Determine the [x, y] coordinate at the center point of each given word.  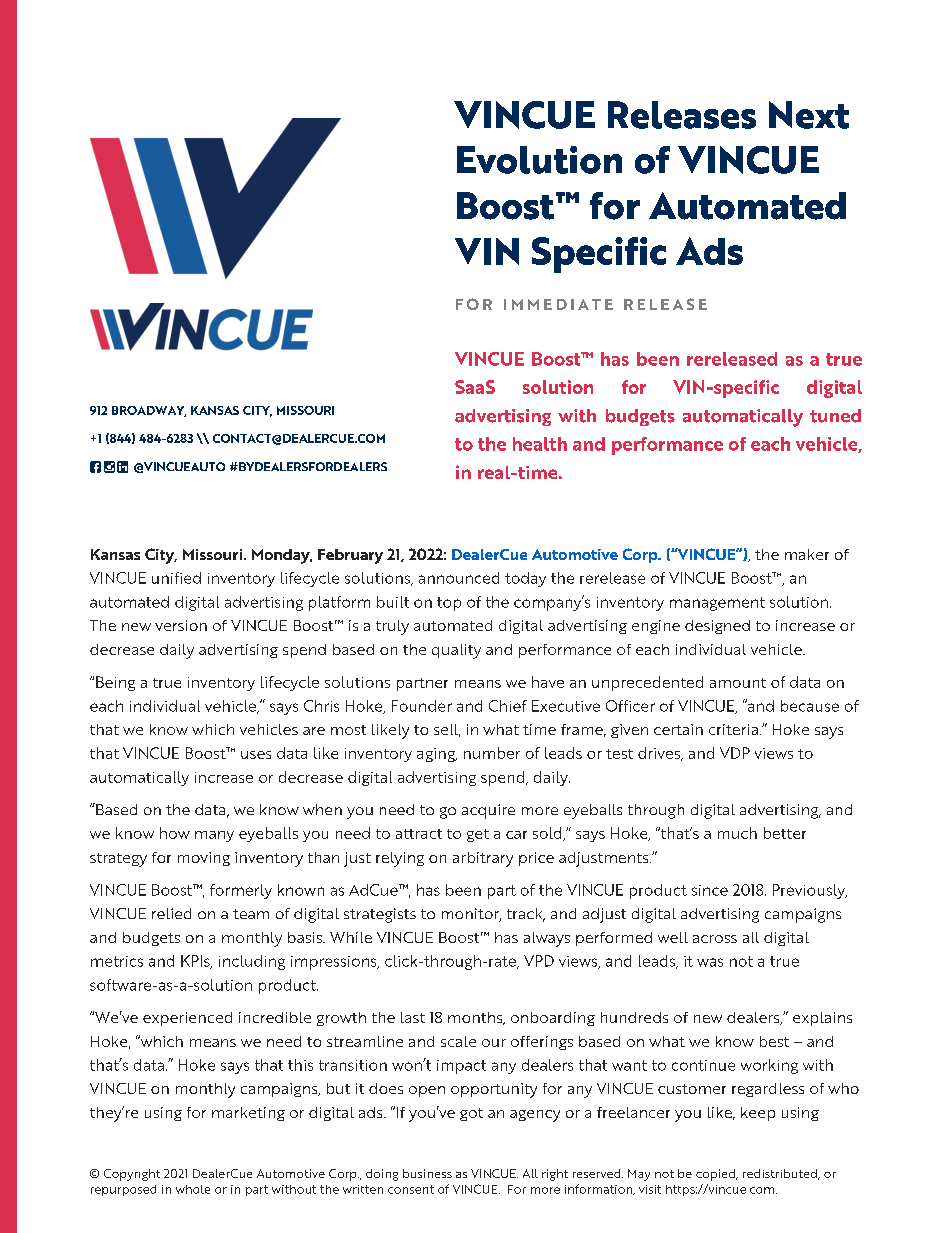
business [427, 1173]
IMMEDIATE [558, 304]
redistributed [781, 1174]
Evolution [539, 160]
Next [809, 115]
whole [193, 1189]
